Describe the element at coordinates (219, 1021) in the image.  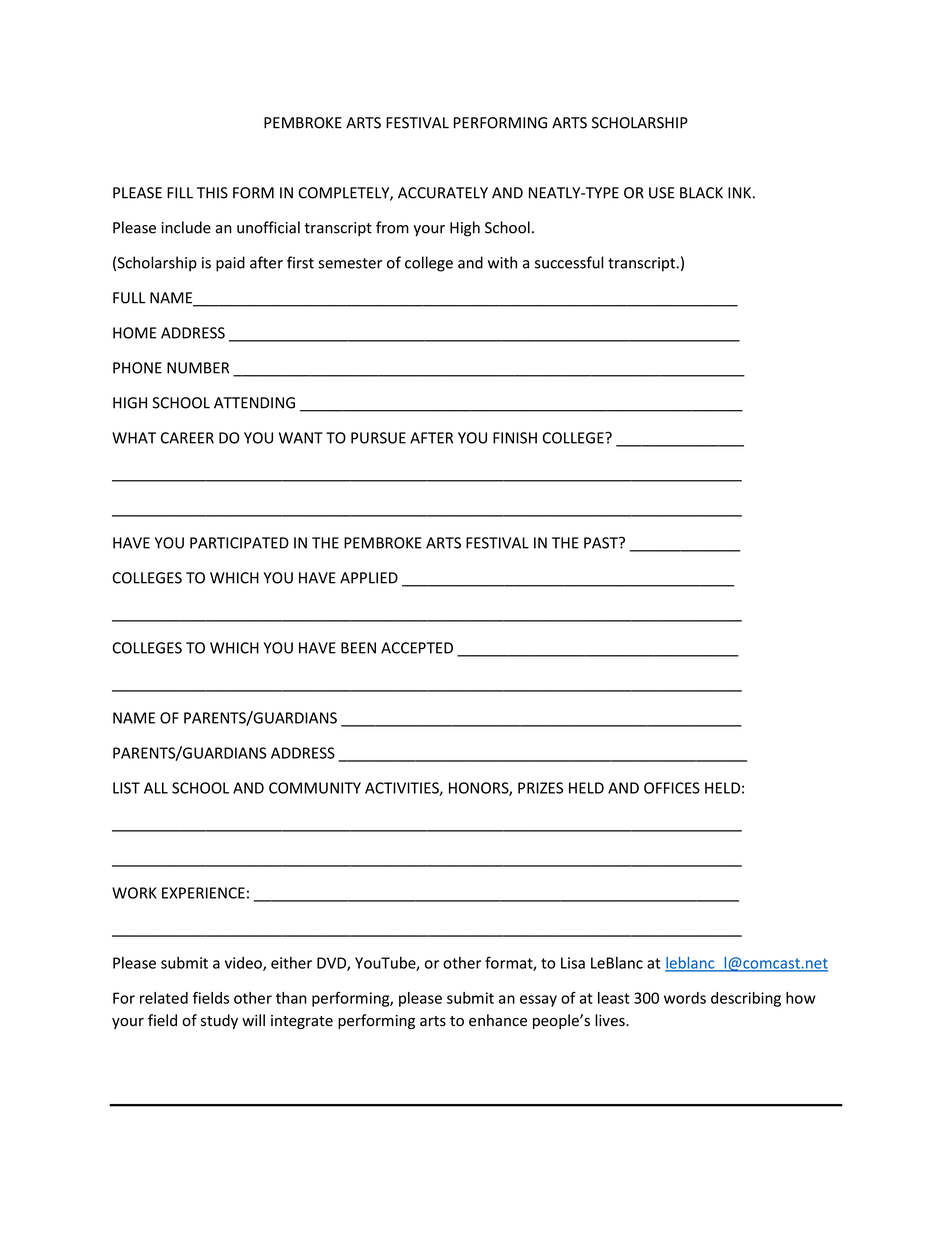
I see `study` at that location.
